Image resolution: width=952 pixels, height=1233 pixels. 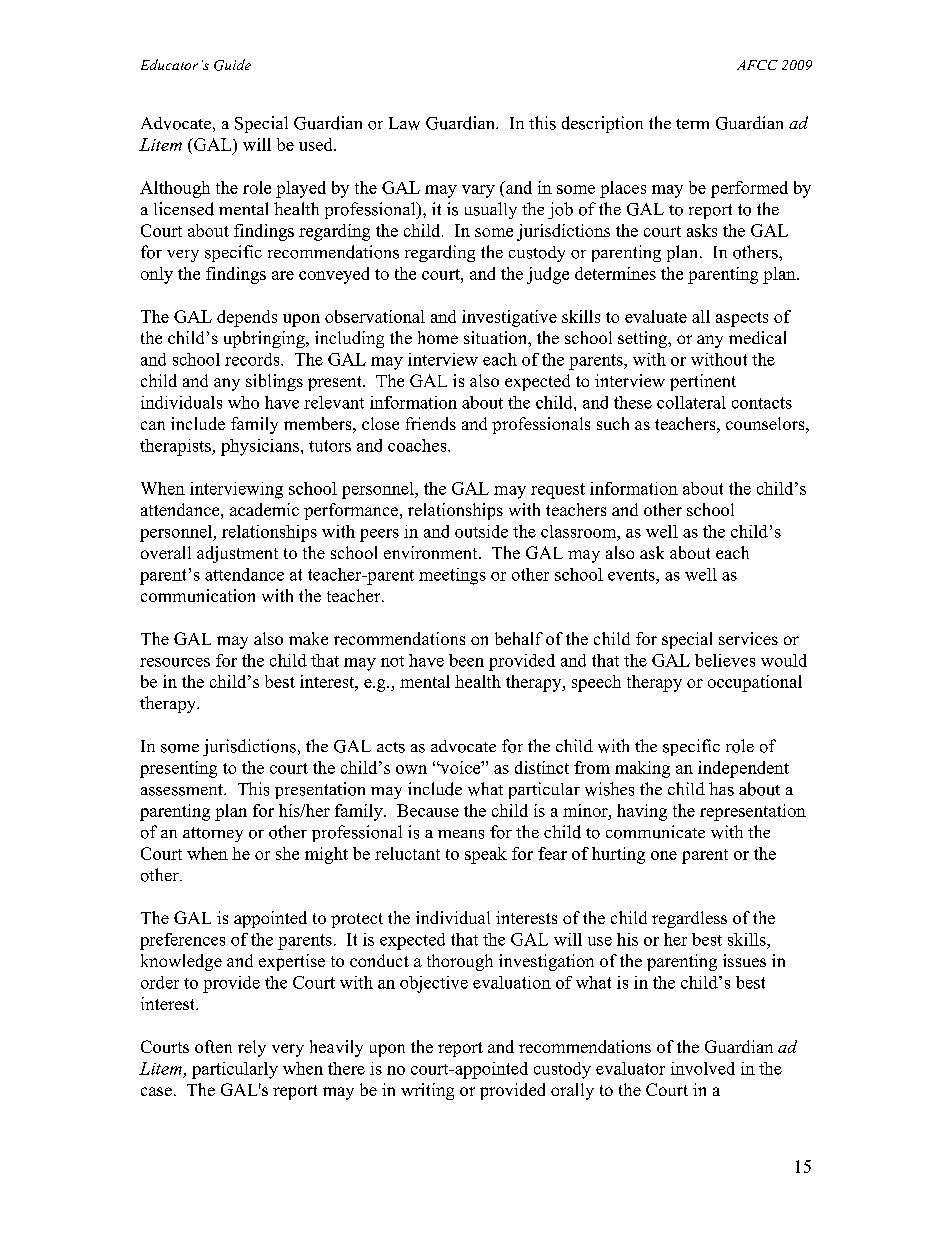 What do you see at coordinates (427, 1091) in the page?
I see `writing` at bounding box center [427, 1091].
